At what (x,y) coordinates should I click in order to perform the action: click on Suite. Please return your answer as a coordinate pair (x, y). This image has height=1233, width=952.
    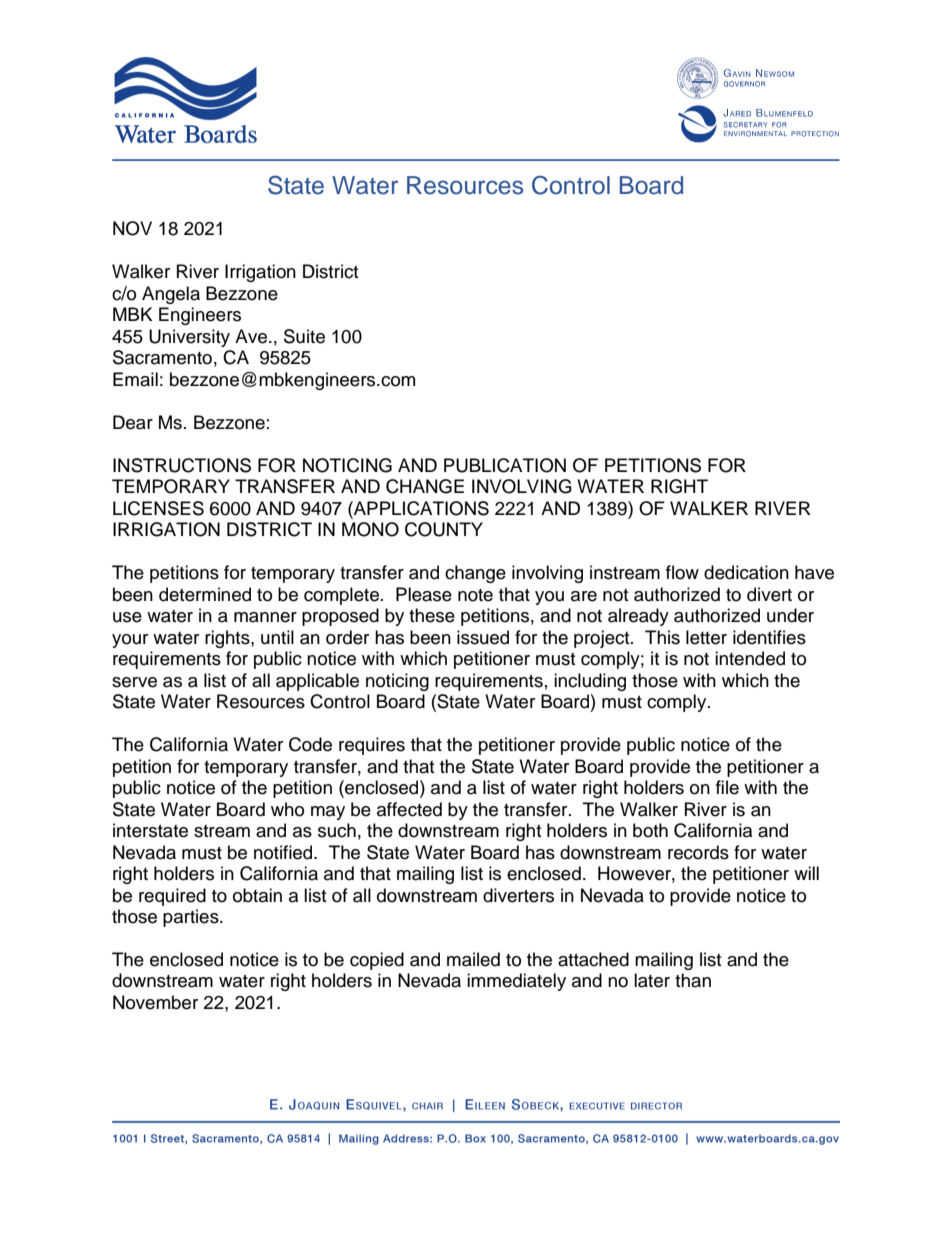
    Looking at the image, I should click on (304, 336).
